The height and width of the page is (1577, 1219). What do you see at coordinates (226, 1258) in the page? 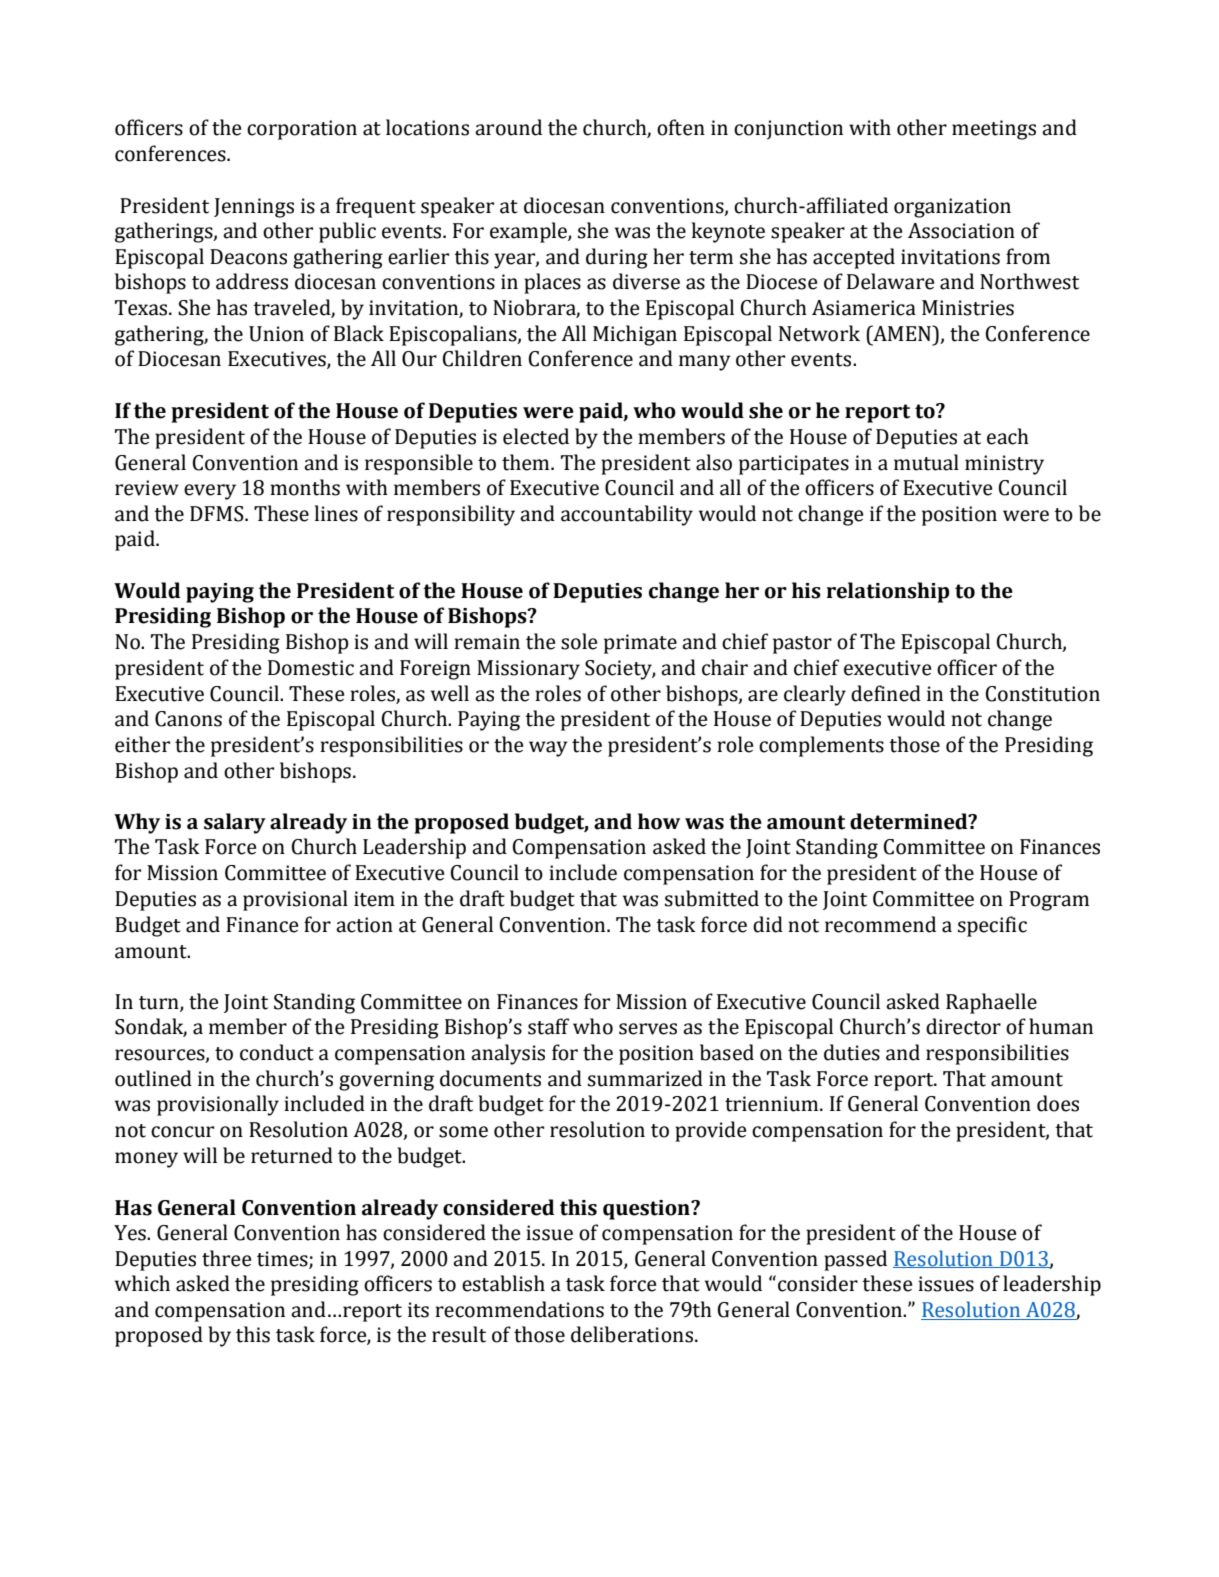
I see `three` at bounding box center [226, 1258].
